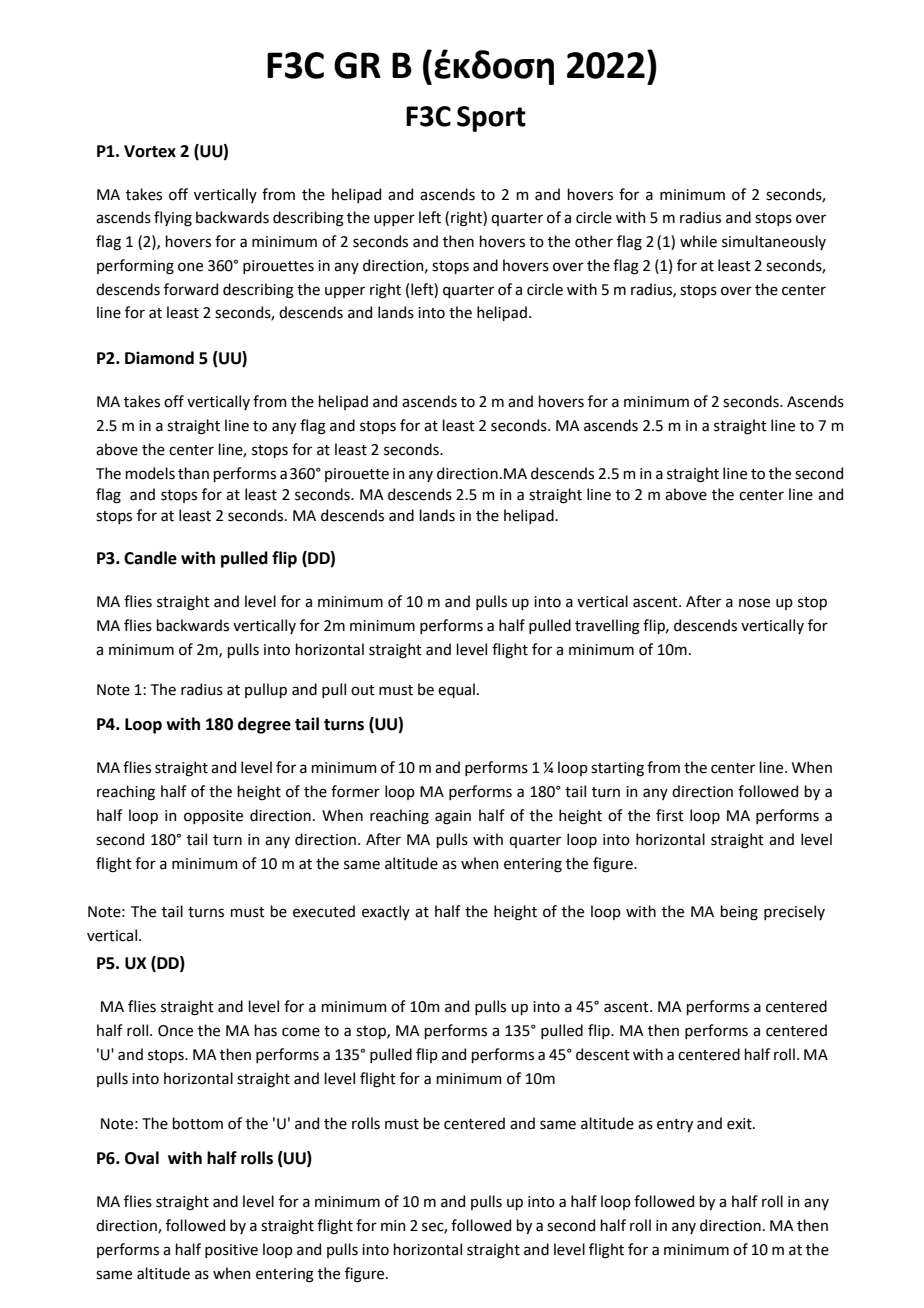 The image size is (924, 1308). I want to click on than, so click(193, 473).
